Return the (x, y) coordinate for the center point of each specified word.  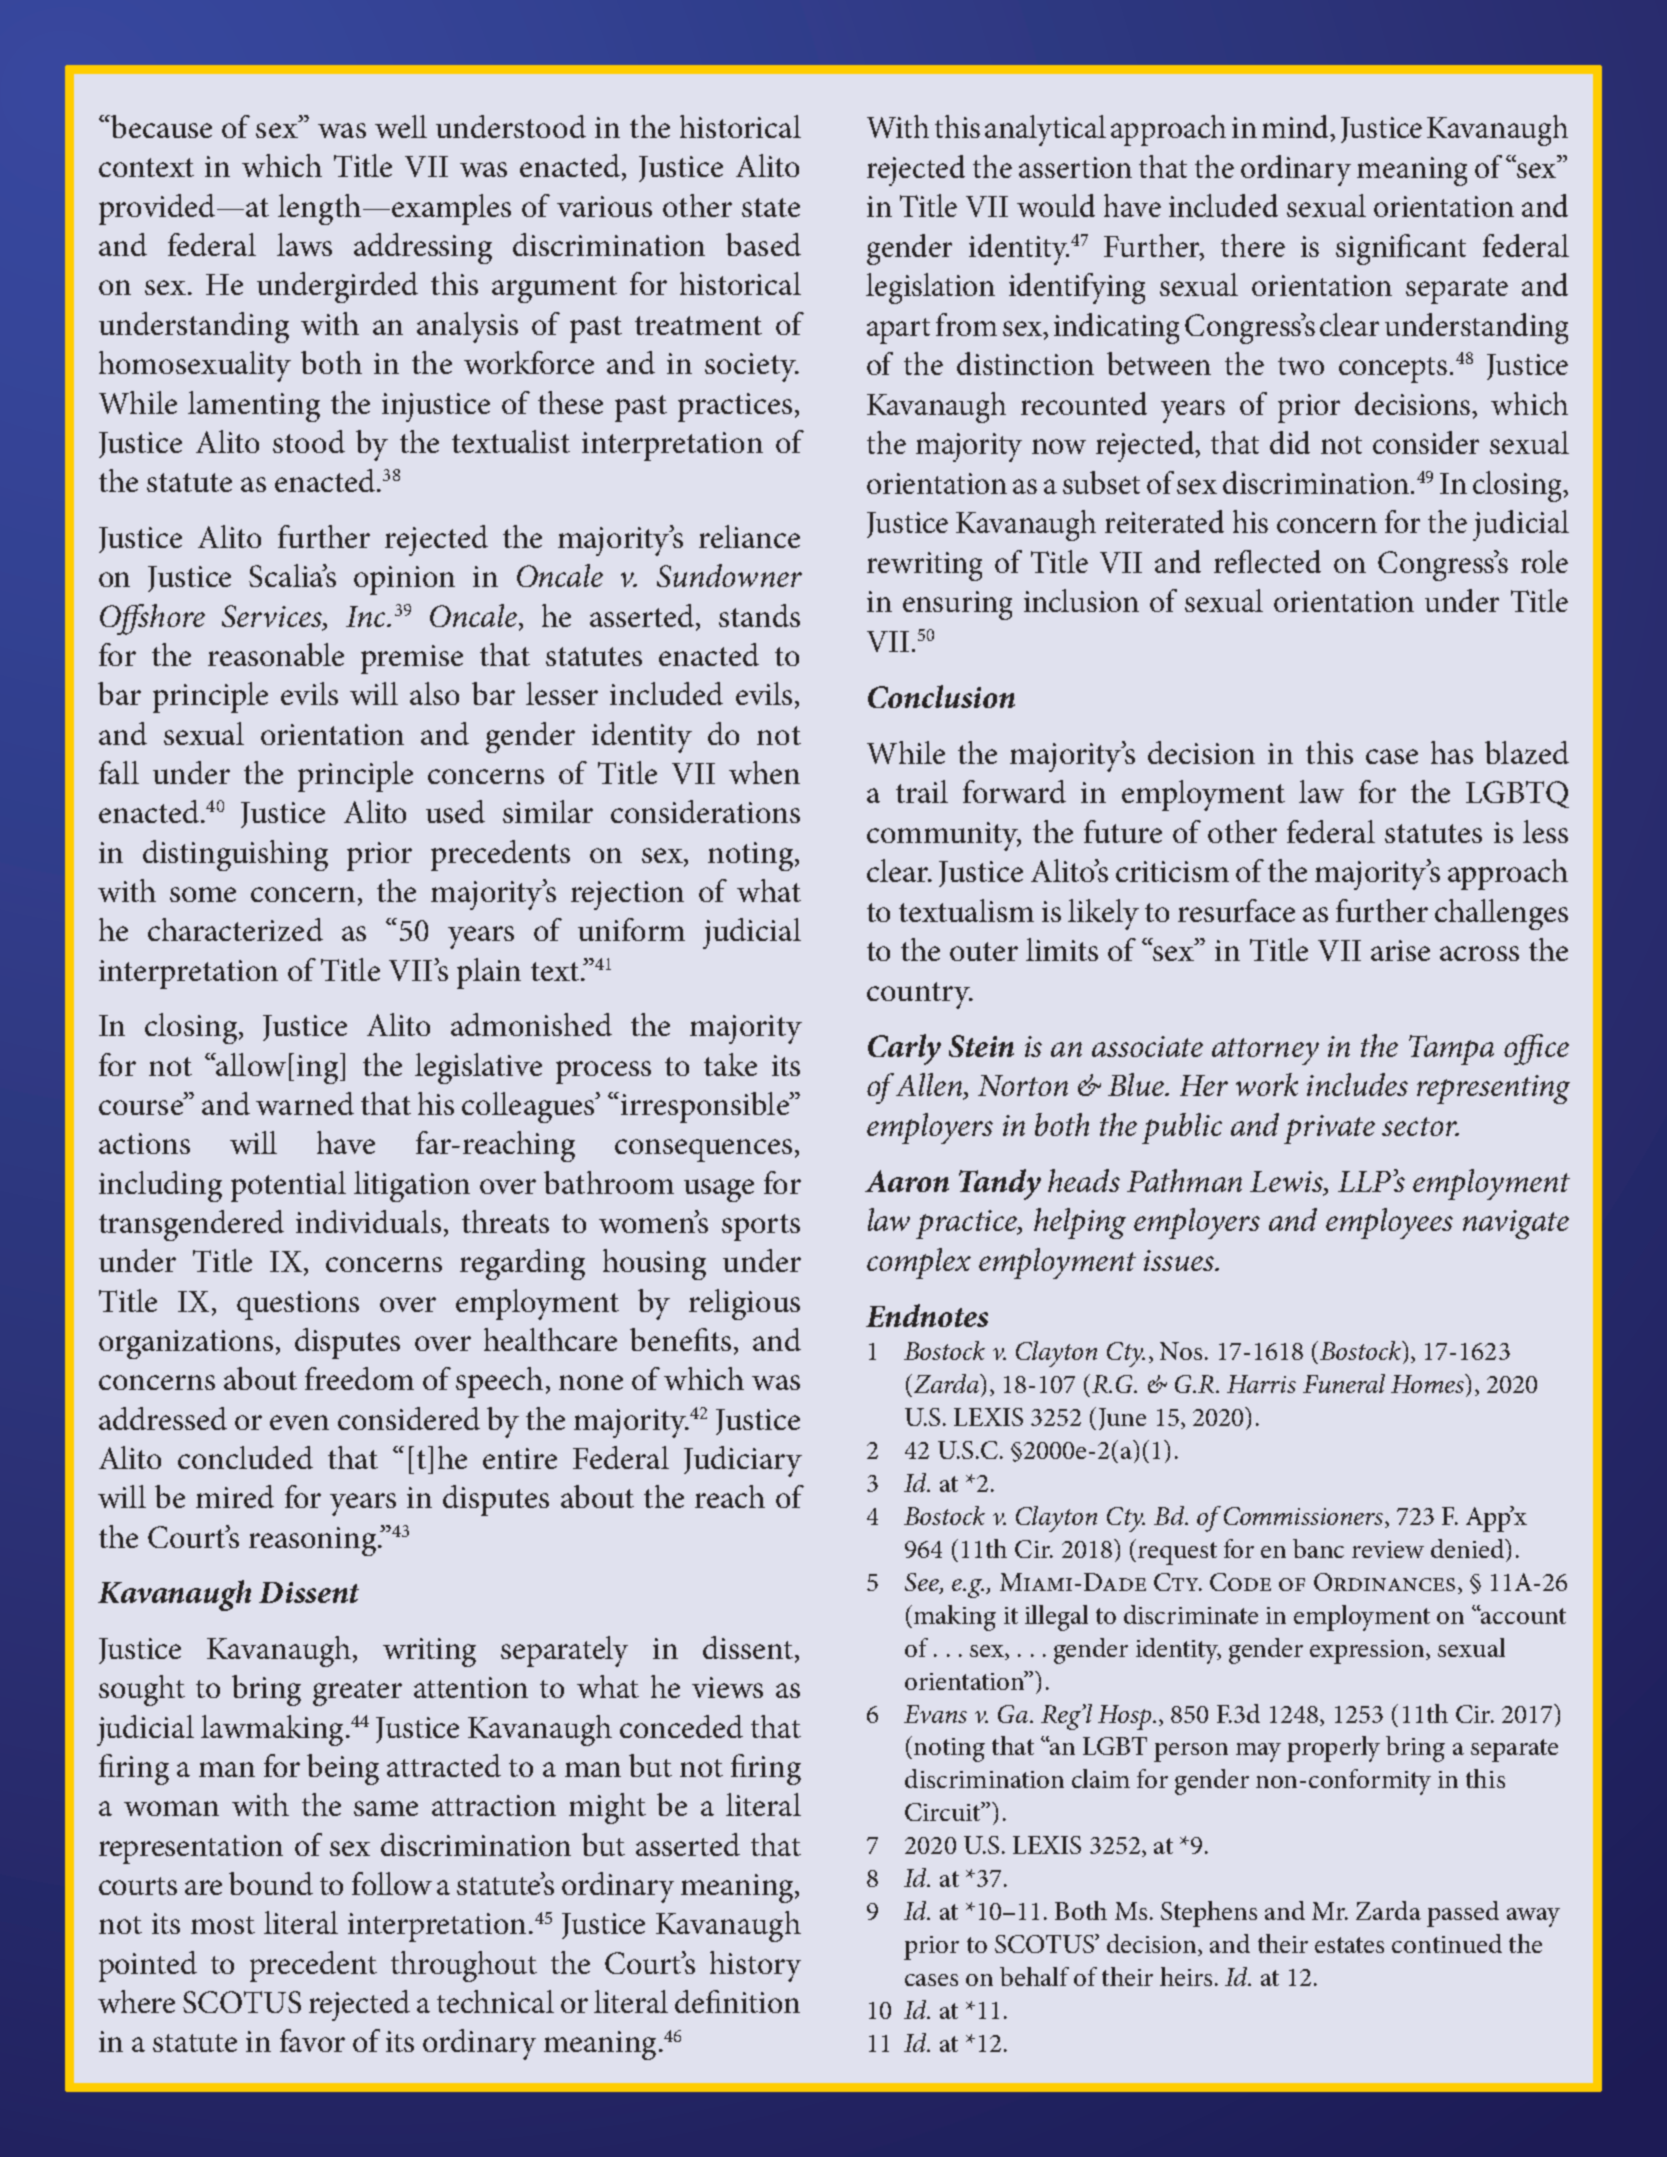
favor (312, 2040)
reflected (1267, 561)
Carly (904, 1049)
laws (304, 244)
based (763, 244)
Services (273, 617)
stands (759, 615)
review (1388, 1549)
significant (1401, 249)
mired (235, 1496)
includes (1357, 1084)
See (923, 1583)
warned (305, 1103)
